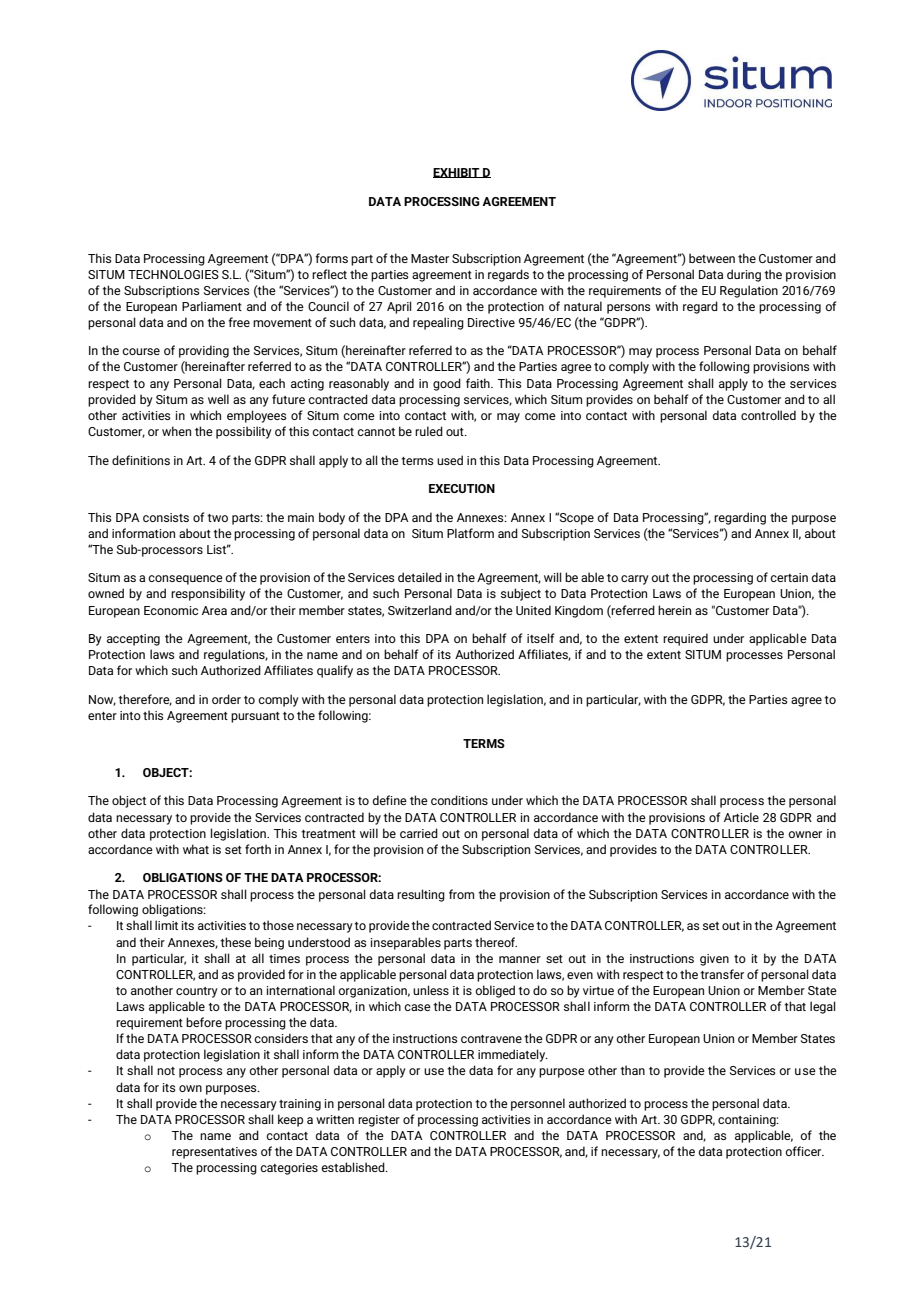 Image resolution: width=924 pixels, height=1308 pixels. Describe the element at coordinates (255, 717) in the screenshot. I see `pursuant` at that location.
